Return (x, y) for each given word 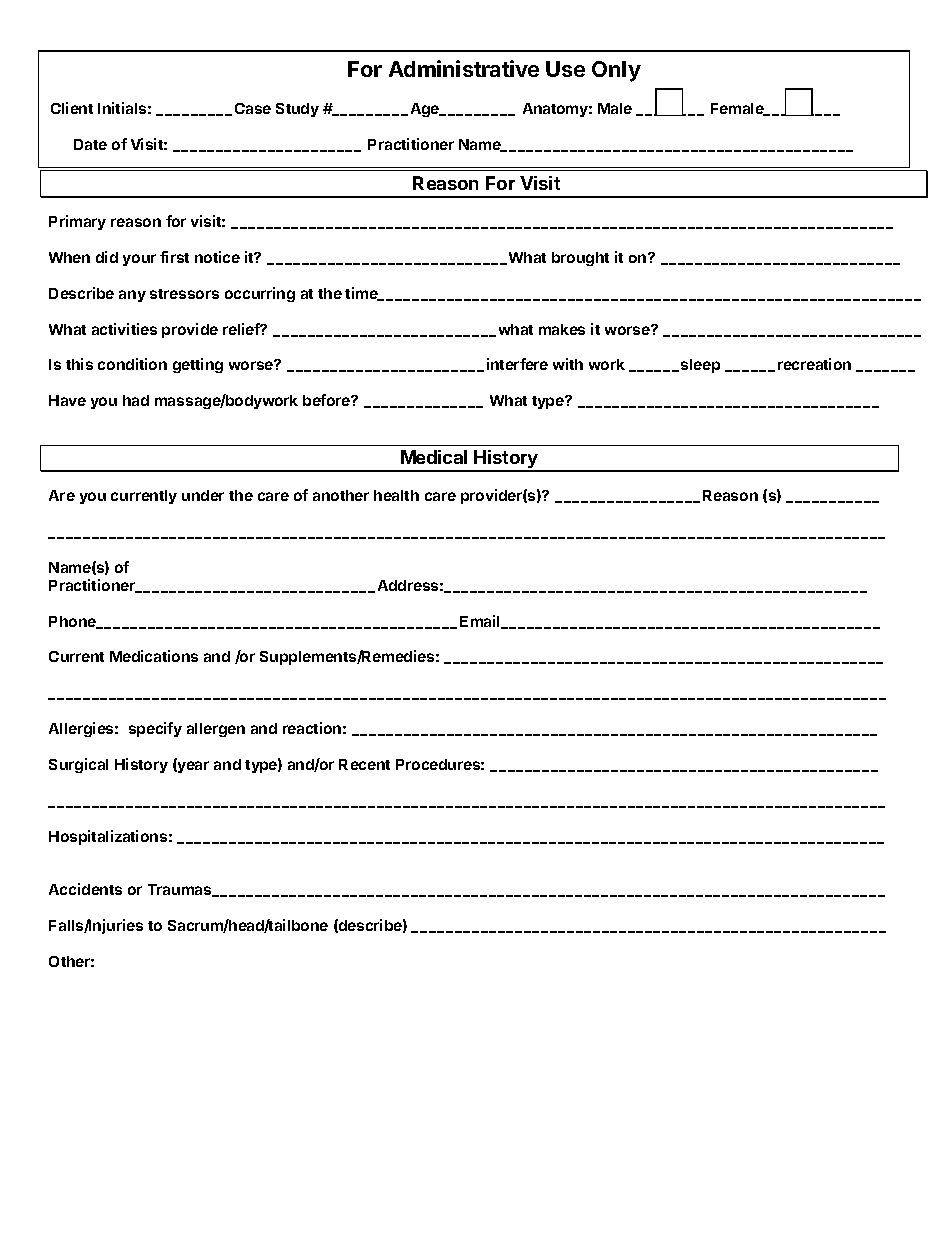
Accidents (85, 889)
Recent (364, 764)
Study (297, 110)
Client (72, 108)
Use (565, 69)
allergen (216, 730)
